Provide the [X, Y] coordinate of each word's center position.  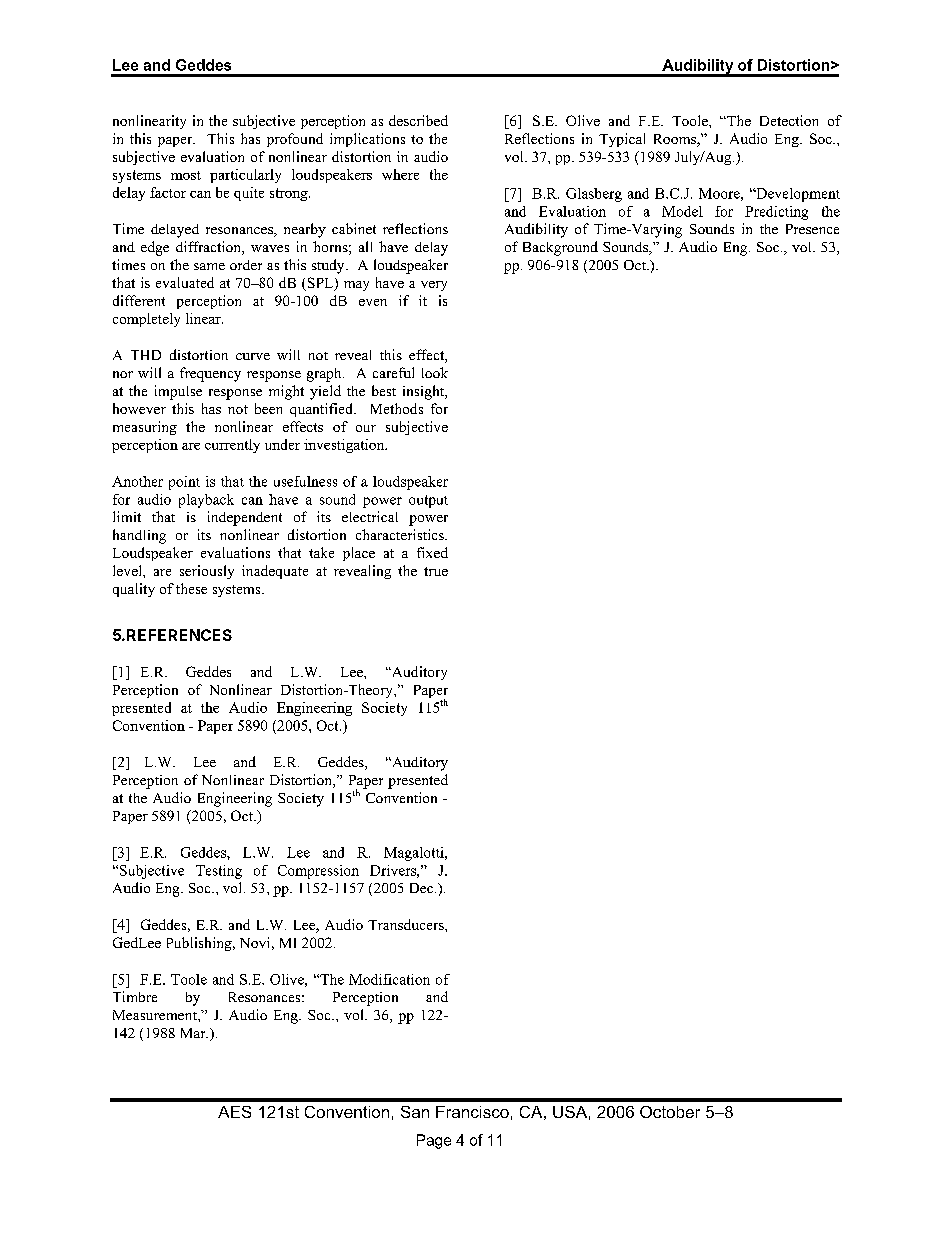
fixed [432, 552]
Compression [318, 872]
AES [234, 1112]
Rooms [676, 140]
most [186, 175]
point [184, 483]
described [418, 120]
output [428, 501]
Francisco [472, 1112]
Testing [219, 872]
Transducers [407, 924]
